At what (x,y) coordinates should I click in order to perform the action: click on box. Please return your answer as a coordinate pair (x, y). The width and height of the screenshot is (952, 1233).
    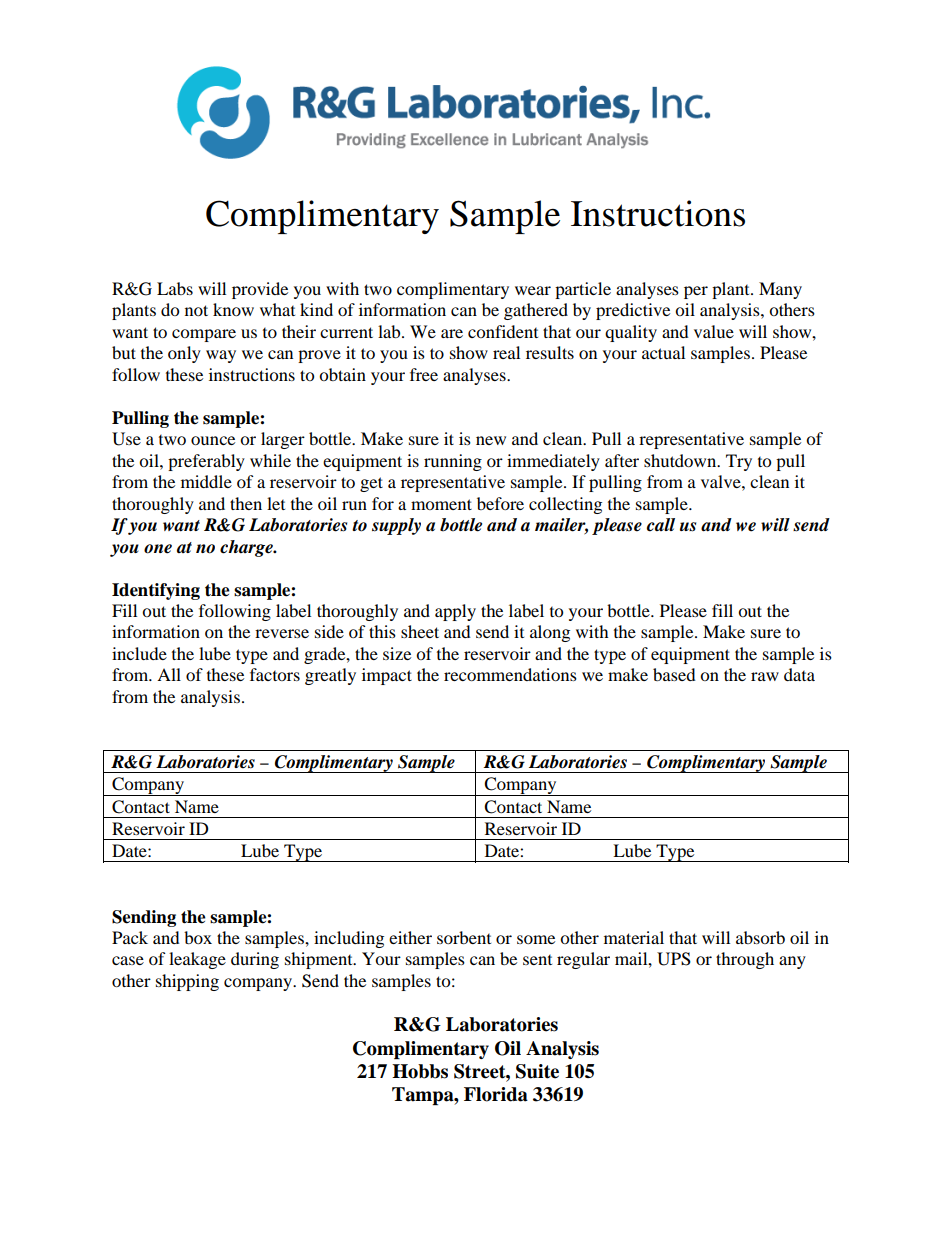
    Looking at the image, I should click on (198, 937).
